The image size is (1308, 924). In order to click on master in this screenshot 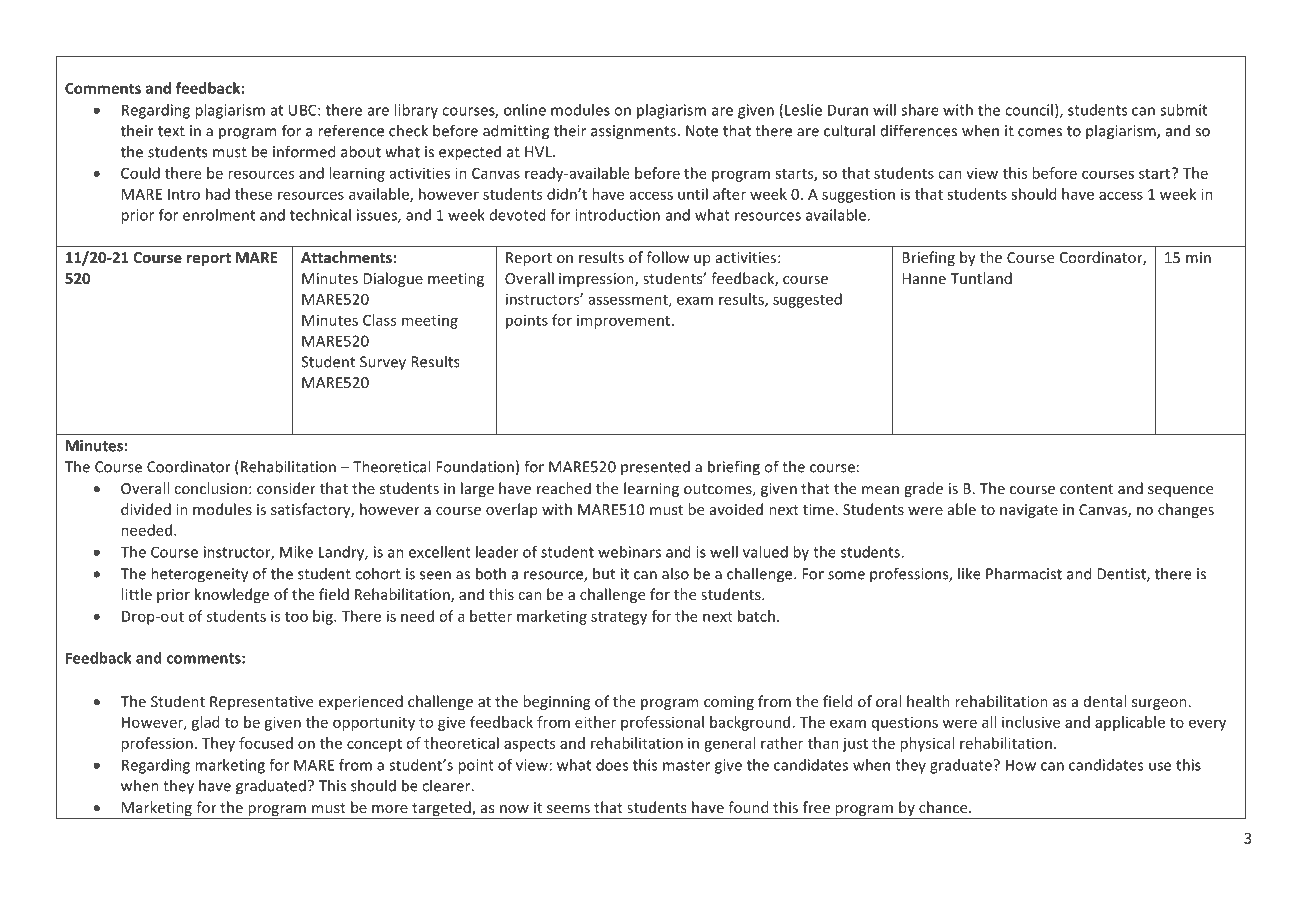, I will do `click(686, 765)`.
